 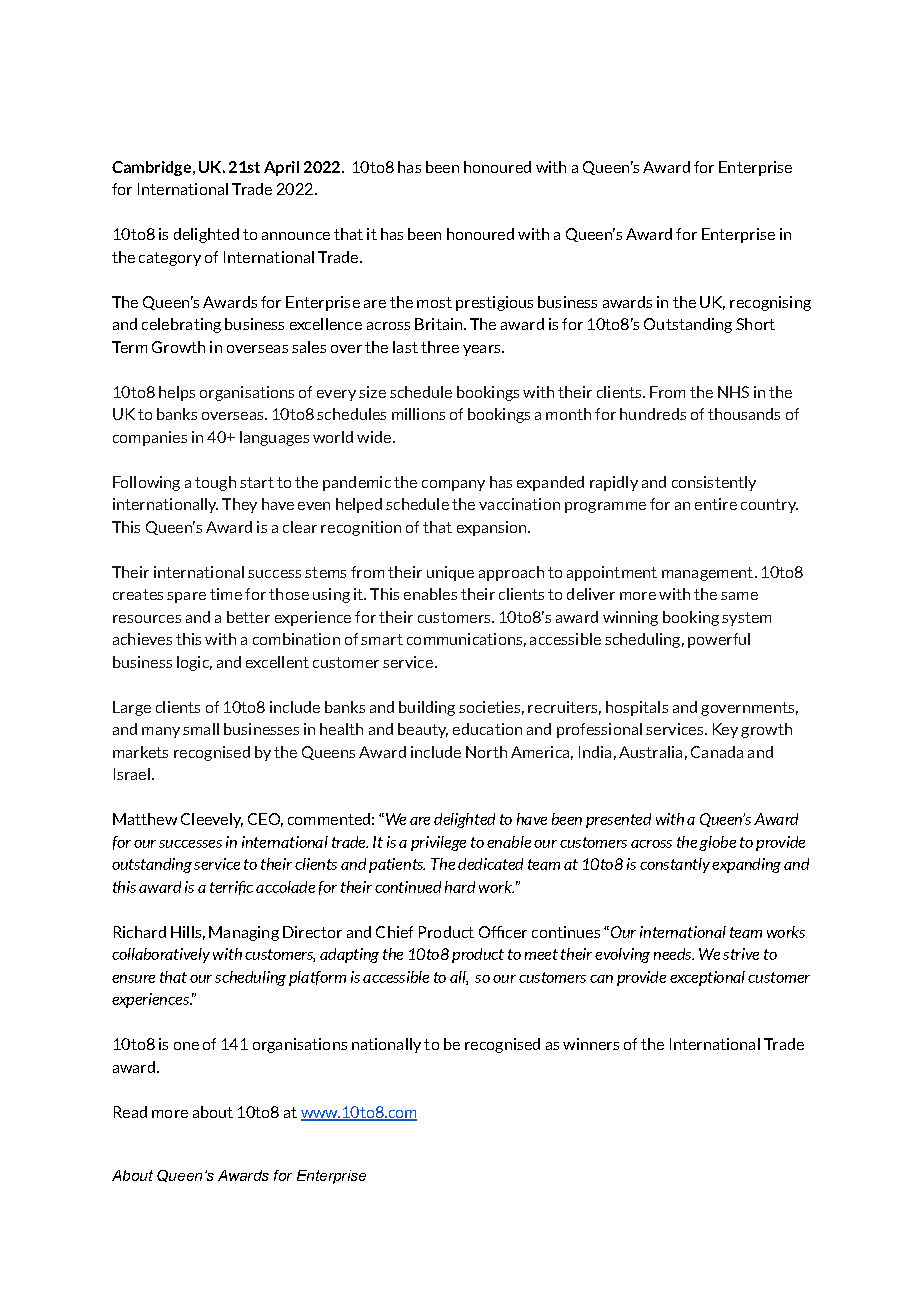 I want to click on helps, so click(x=177, y=393).
